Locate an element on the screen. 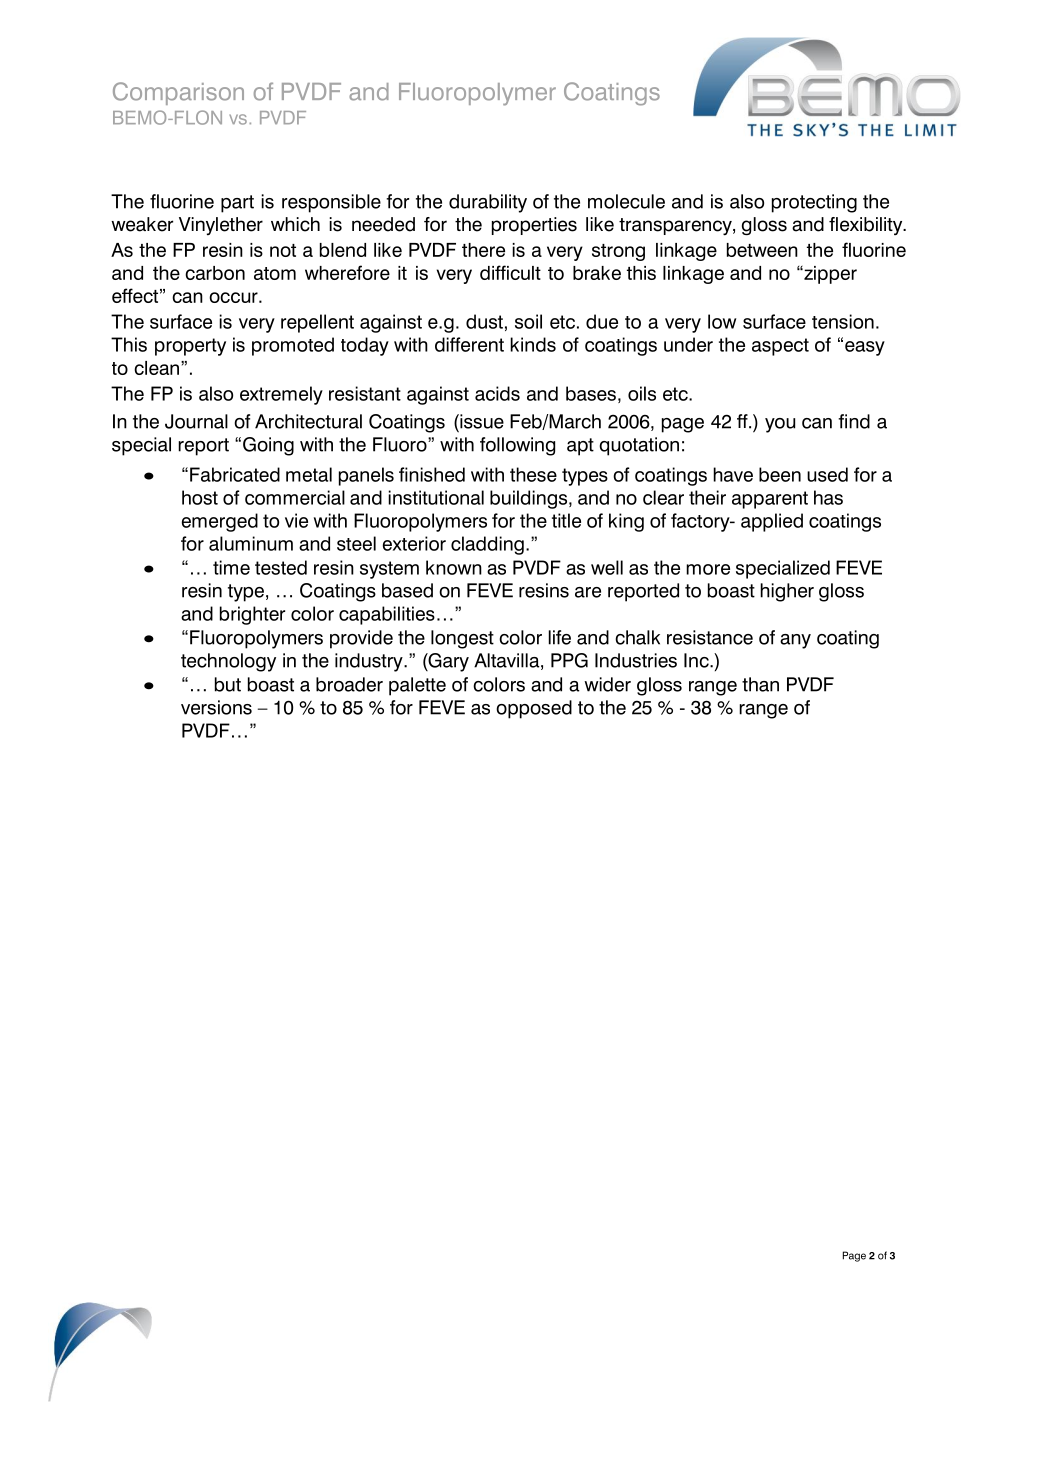 The height and width of the screenshot is (1471, 1039). durability is located at coordinates (488, 203).
